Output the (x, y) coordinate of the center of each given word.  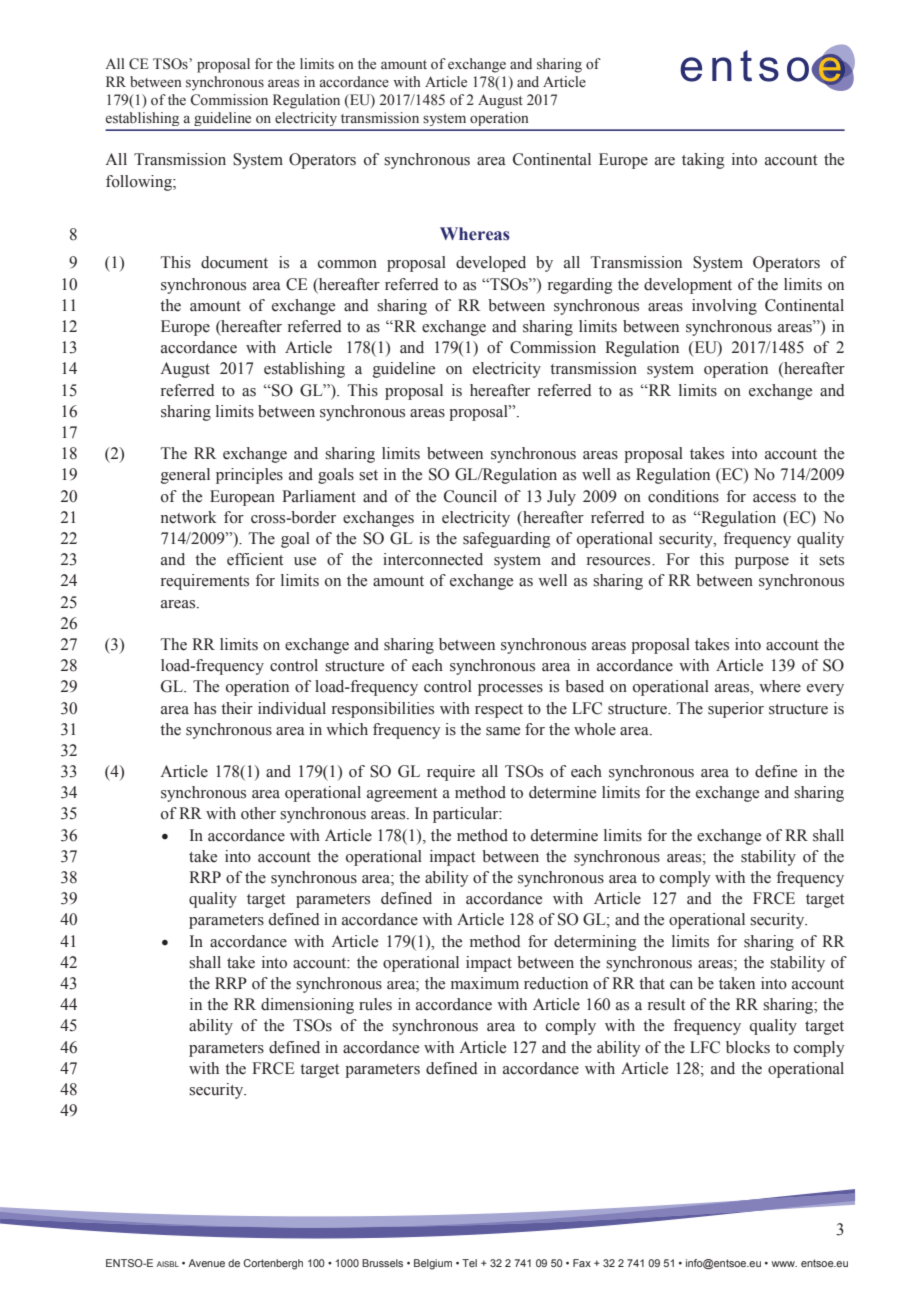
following (140, 183)
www (784, 1264)
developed (491, 264)
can (681, 985)
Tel (469, 1263)
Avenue (206, 1263)
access (774, 498)
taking (703, 161)
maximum (485, 983)
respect (499, 711)
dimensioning (307, 1006)
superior (736, 710)
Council (470, 496)
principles (249, 476)
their (237, 708)
